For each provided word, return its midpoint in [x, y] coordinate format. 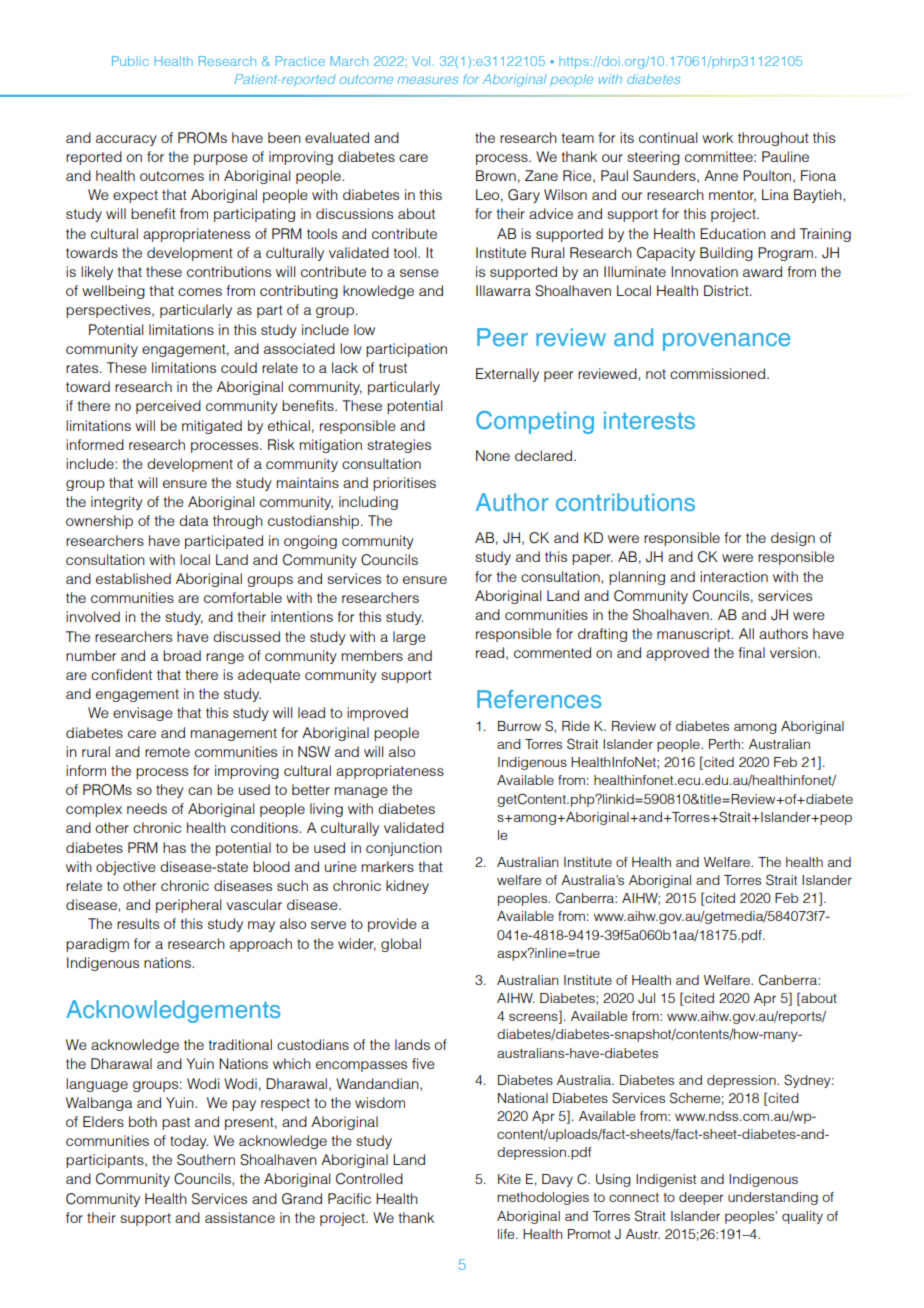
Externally [507, 375]
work [717, 137]
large [409, 638]
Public [130, 61]
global [401, 945]
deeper [701, 1198]
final [751, 652]
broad [182, 655]
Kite [509, 1179]
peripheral [189, 906]
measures [427, 80]
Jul [646, 998]
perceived [168, 407]
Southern [206, 1160]
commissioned [717, 373]
